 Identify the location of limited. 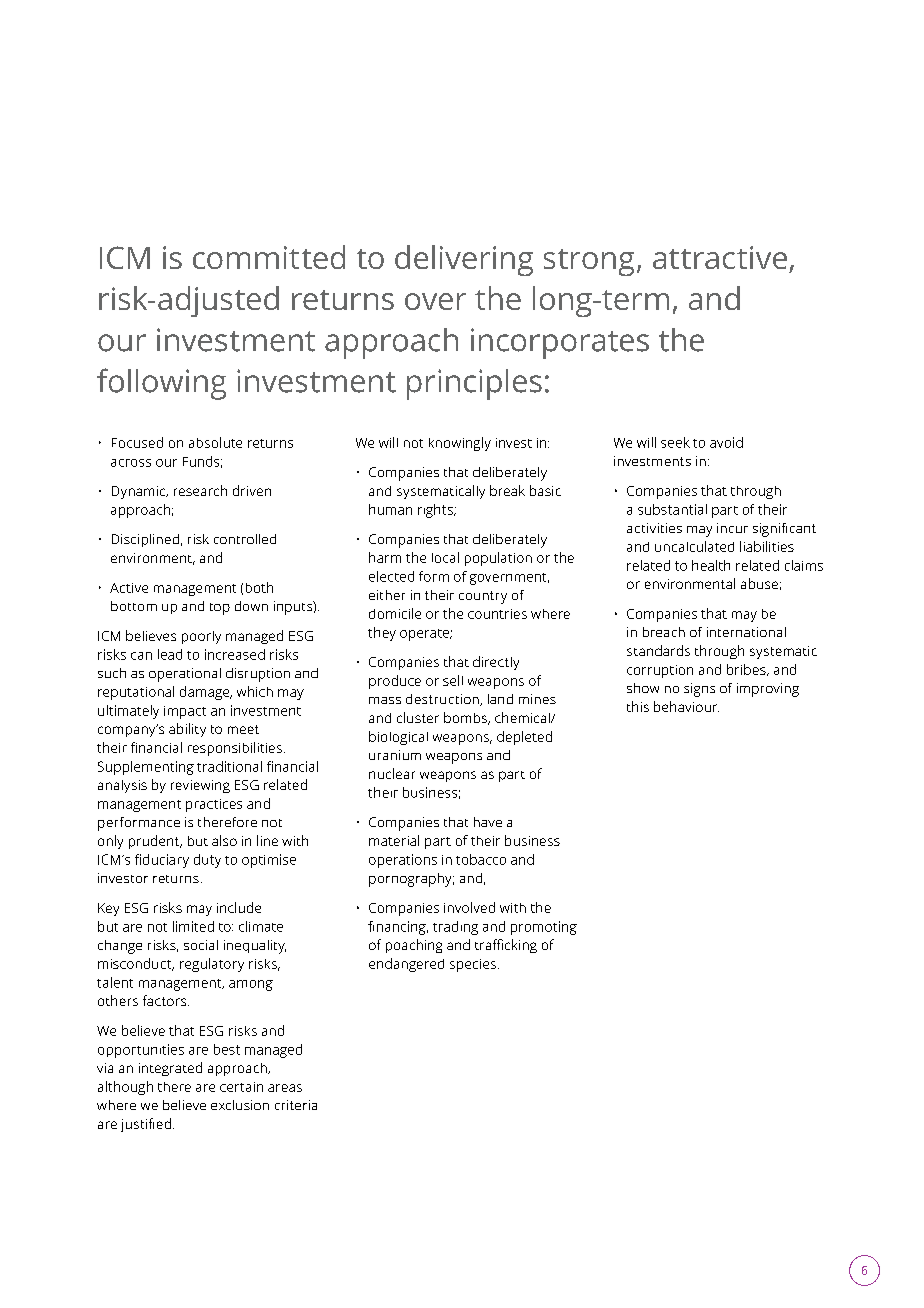
(193, 926).
